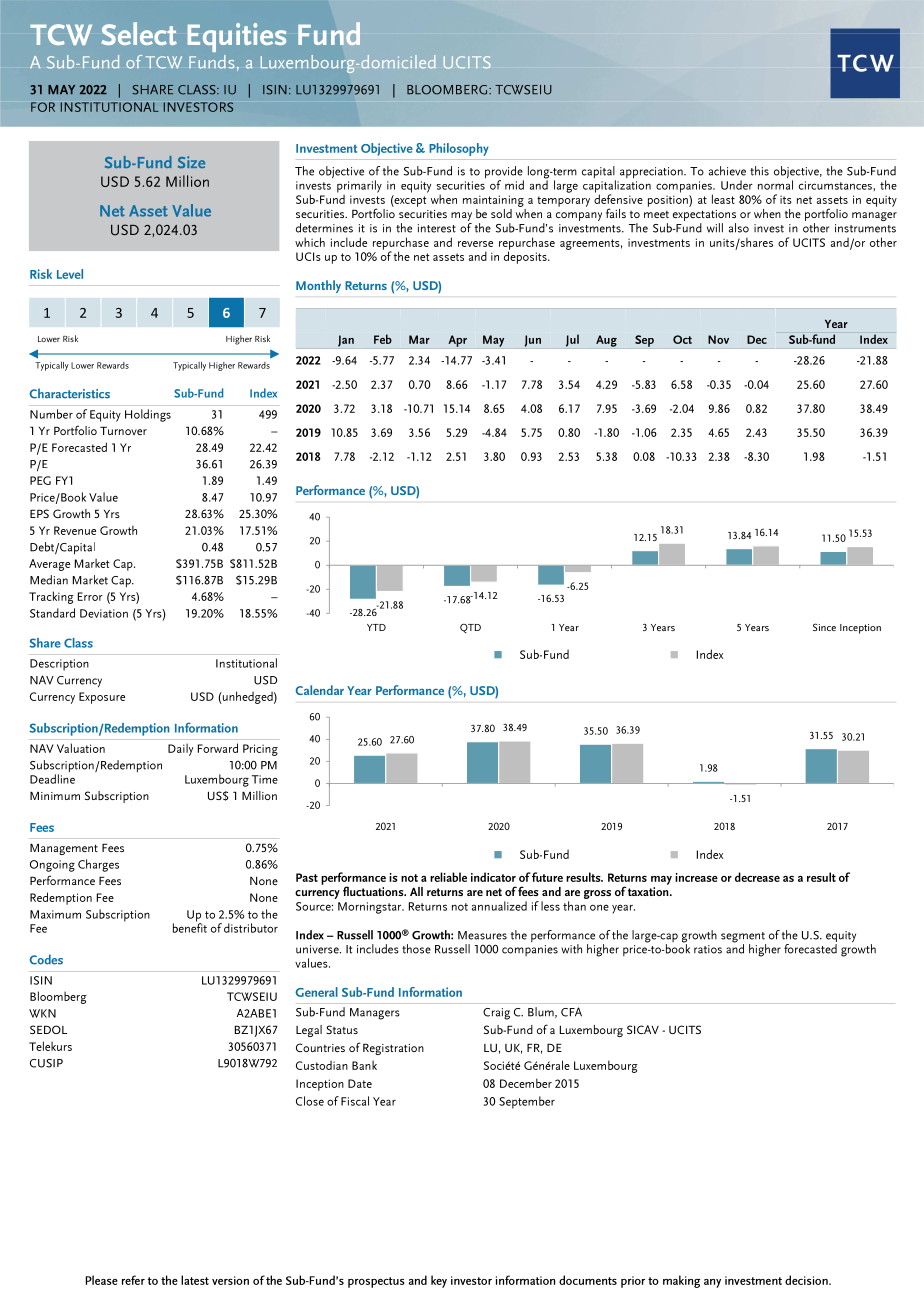 Image resolution: width=924 pixels, height=1308 pixels. I want to click on Charges, so click(98, 865).
